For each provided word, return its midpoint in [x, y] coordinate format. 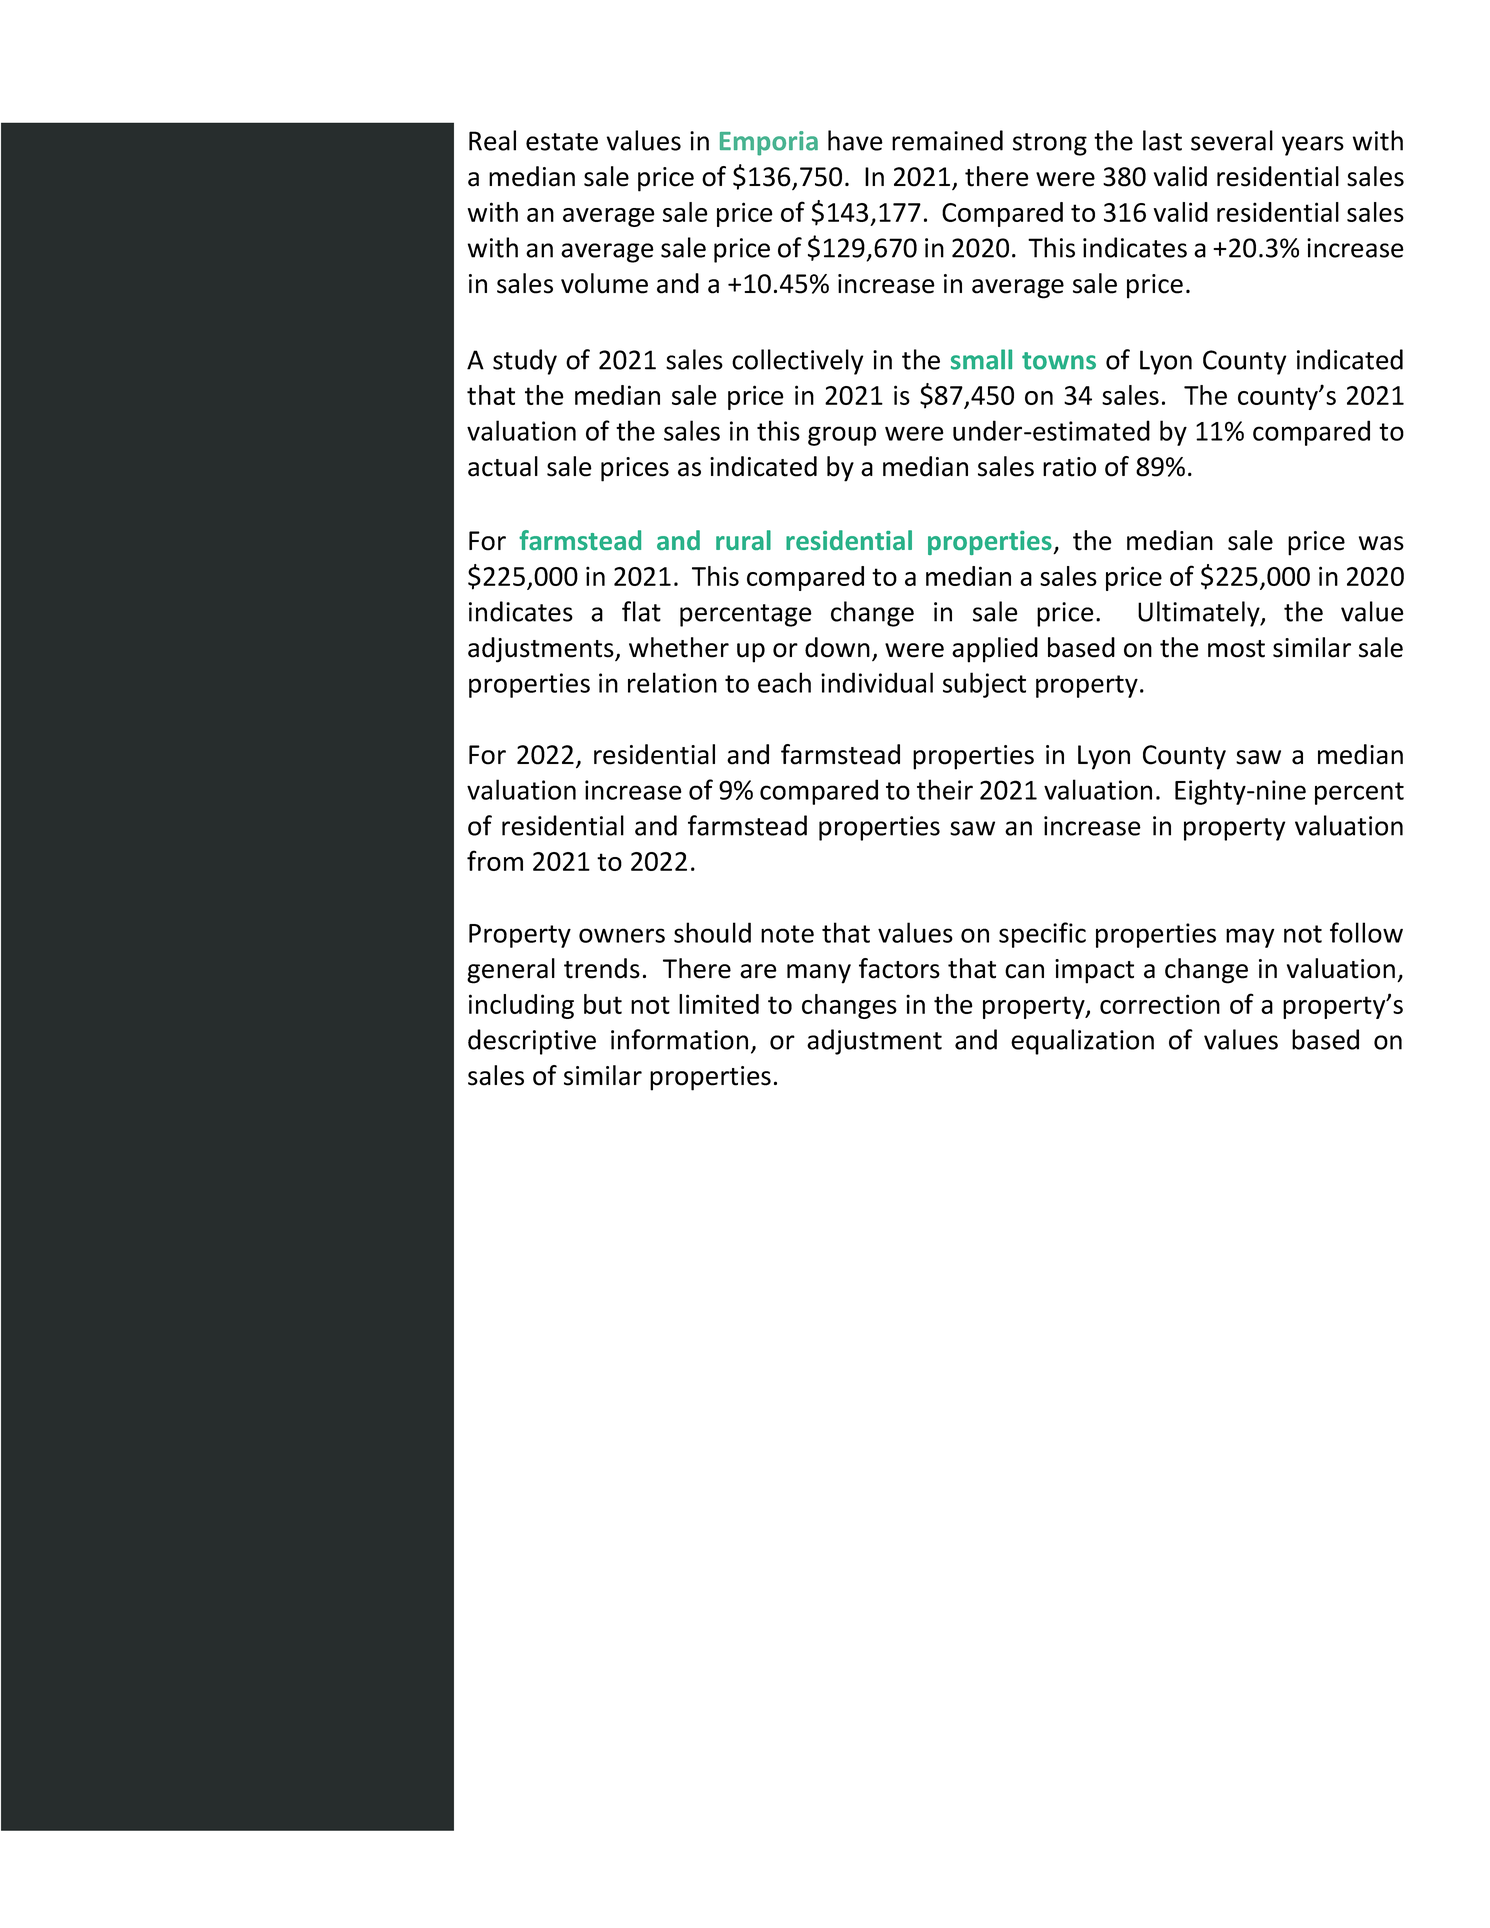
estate [562, 142]
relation [672, 682]
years [1313, 146]
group [842, 436]
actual [503, 466]
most [1236, 649]
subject [984, 685]
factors [899, 968]
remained [947, 140]
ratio [1069, 467]
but [603, 1004]
